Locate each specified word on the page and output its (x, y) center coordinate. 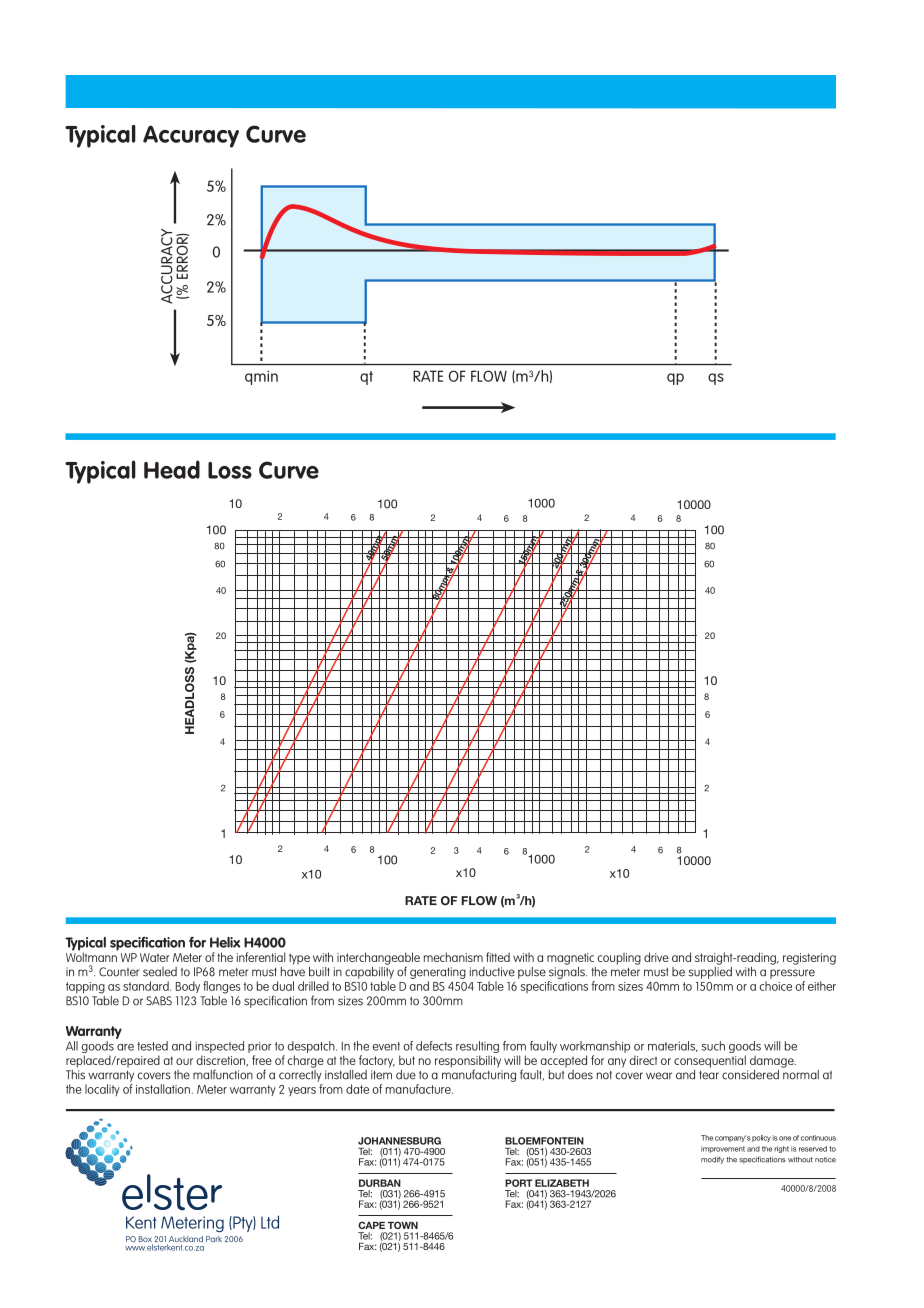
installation (163, 1089)
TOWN (403, 1225)
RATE (428, 376)
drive (656, 957)
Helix (225, 942)
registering (809, 959)
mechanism (453, 957)
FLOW (489, 376)
